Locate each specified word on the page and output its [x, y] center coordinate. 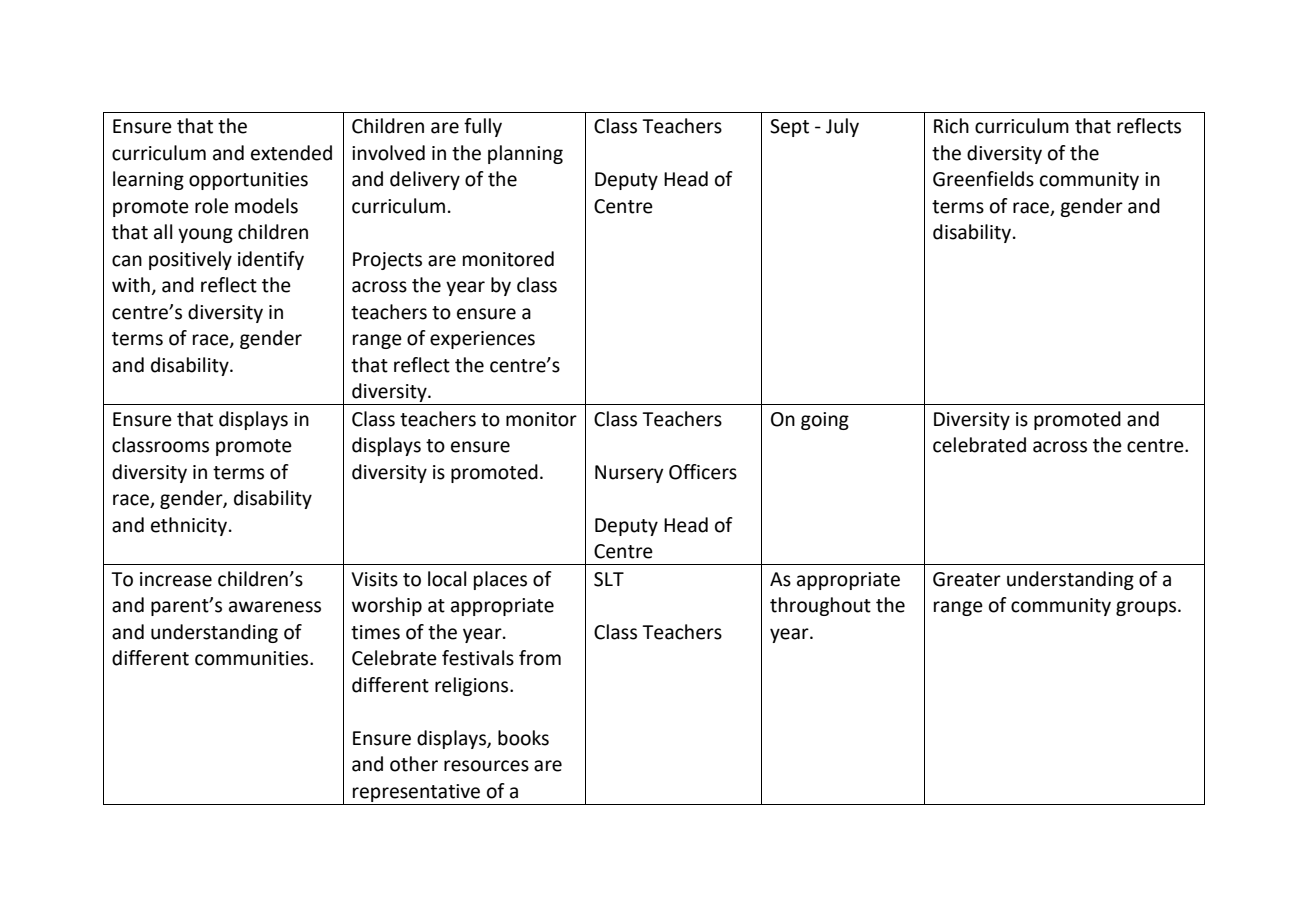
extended [291, 153]
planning [525, 154]
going [825, 421]
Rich [951, 126]
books [523, 738]
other [414, 764]
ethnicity [190, 526]
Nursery [629, 474]
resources [486, 766]
